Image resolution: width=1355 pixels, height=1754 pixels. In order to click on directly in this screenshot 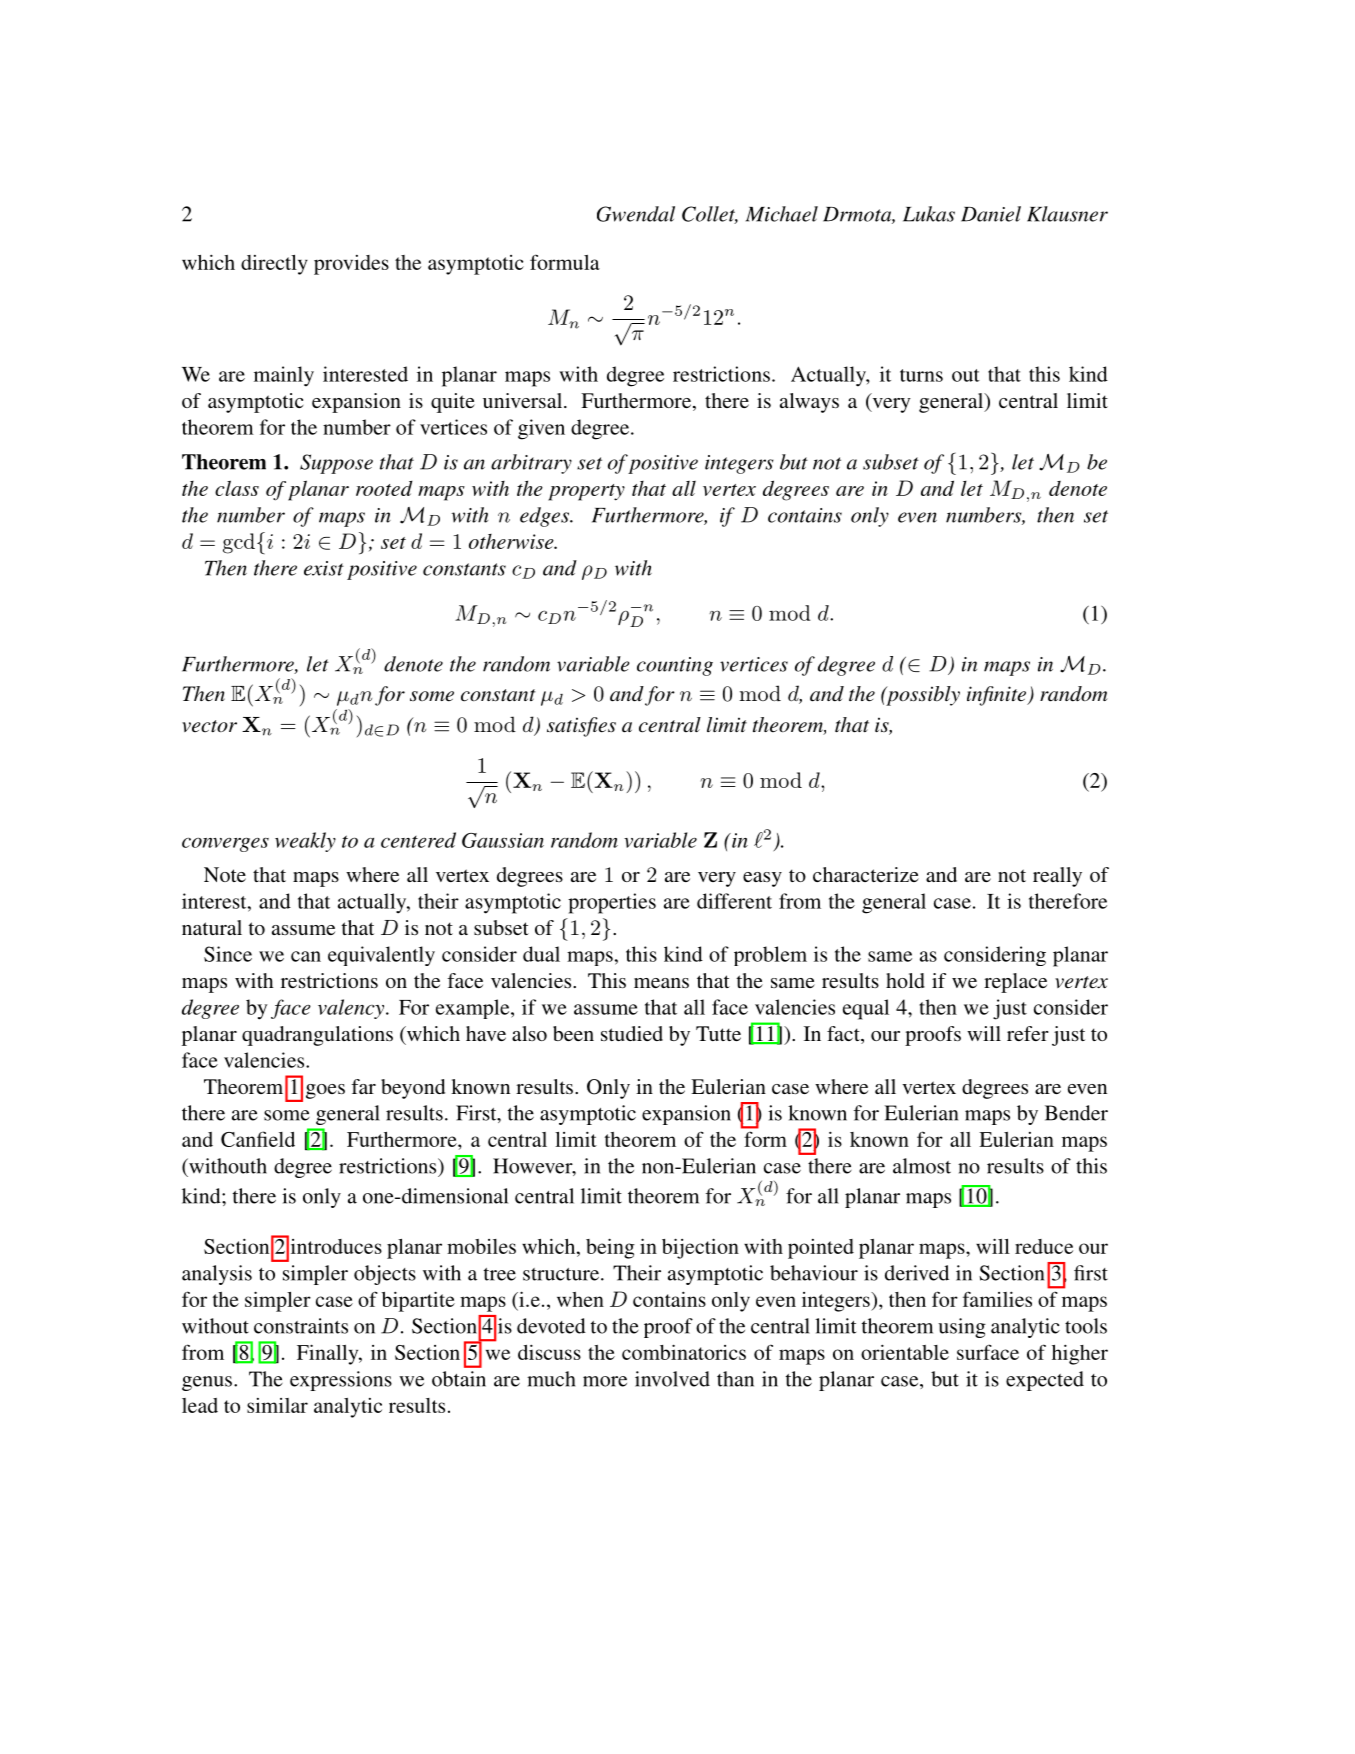, I will do `click(274, 265)`.
